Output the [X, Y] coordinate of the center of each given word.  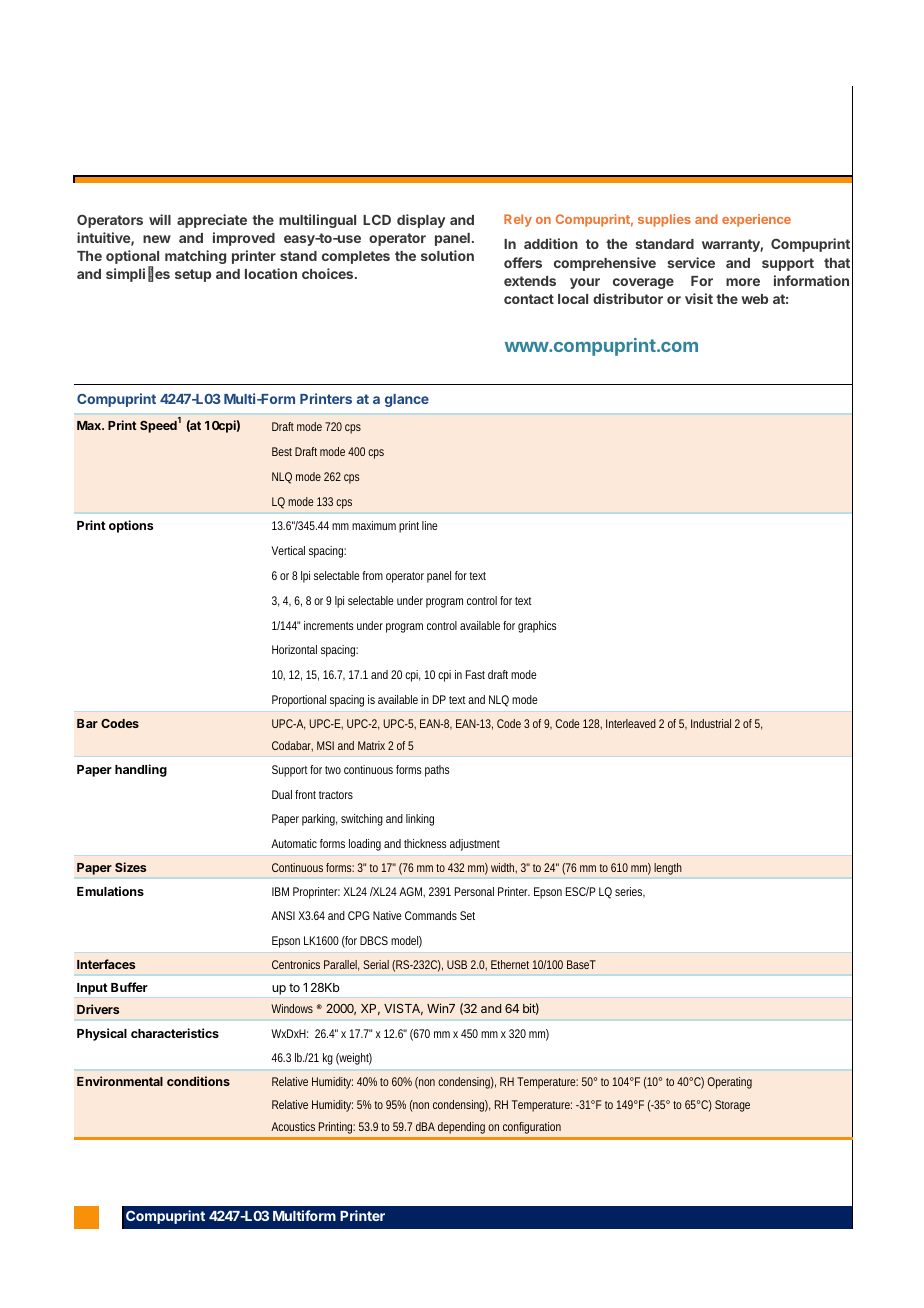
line [430, 525]
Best [282, 451]
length [668, 869]
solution [447, 255]
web [754, 299]
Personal [474, 891]
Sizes [130, 867]
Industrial [711, 723]
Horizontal [294, 649]
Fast [475, 674]
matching [195, 257]
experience [756, 220]
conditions [198, 1081]
